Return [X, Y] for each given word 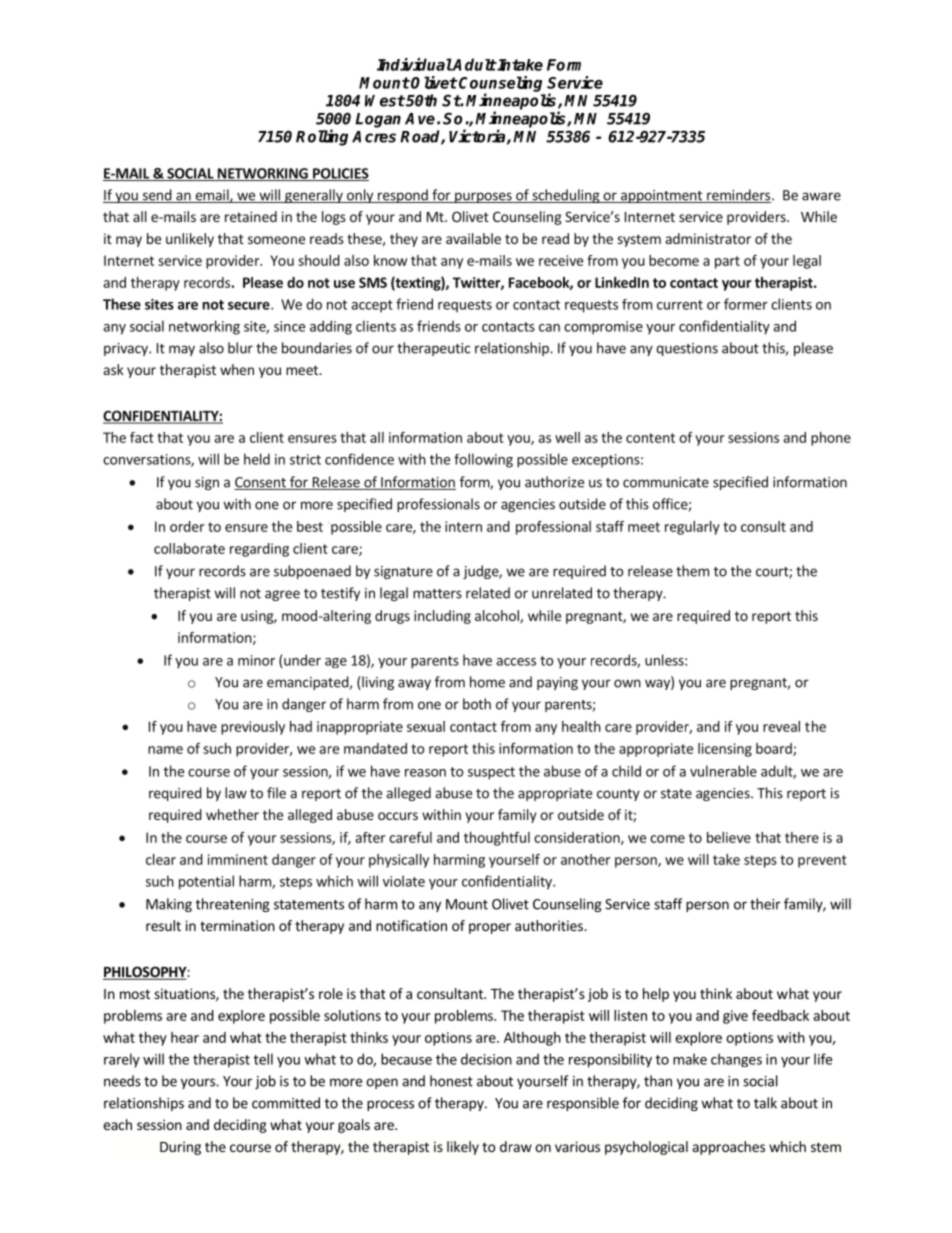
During [180, 1148]
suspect [491, 773]
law [236, 793]
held [257, 459]
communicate [666, 482]
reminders [738, 196]
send [156, 196]
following [483, 460]
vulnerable [723, 771]
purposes [483, 197]
